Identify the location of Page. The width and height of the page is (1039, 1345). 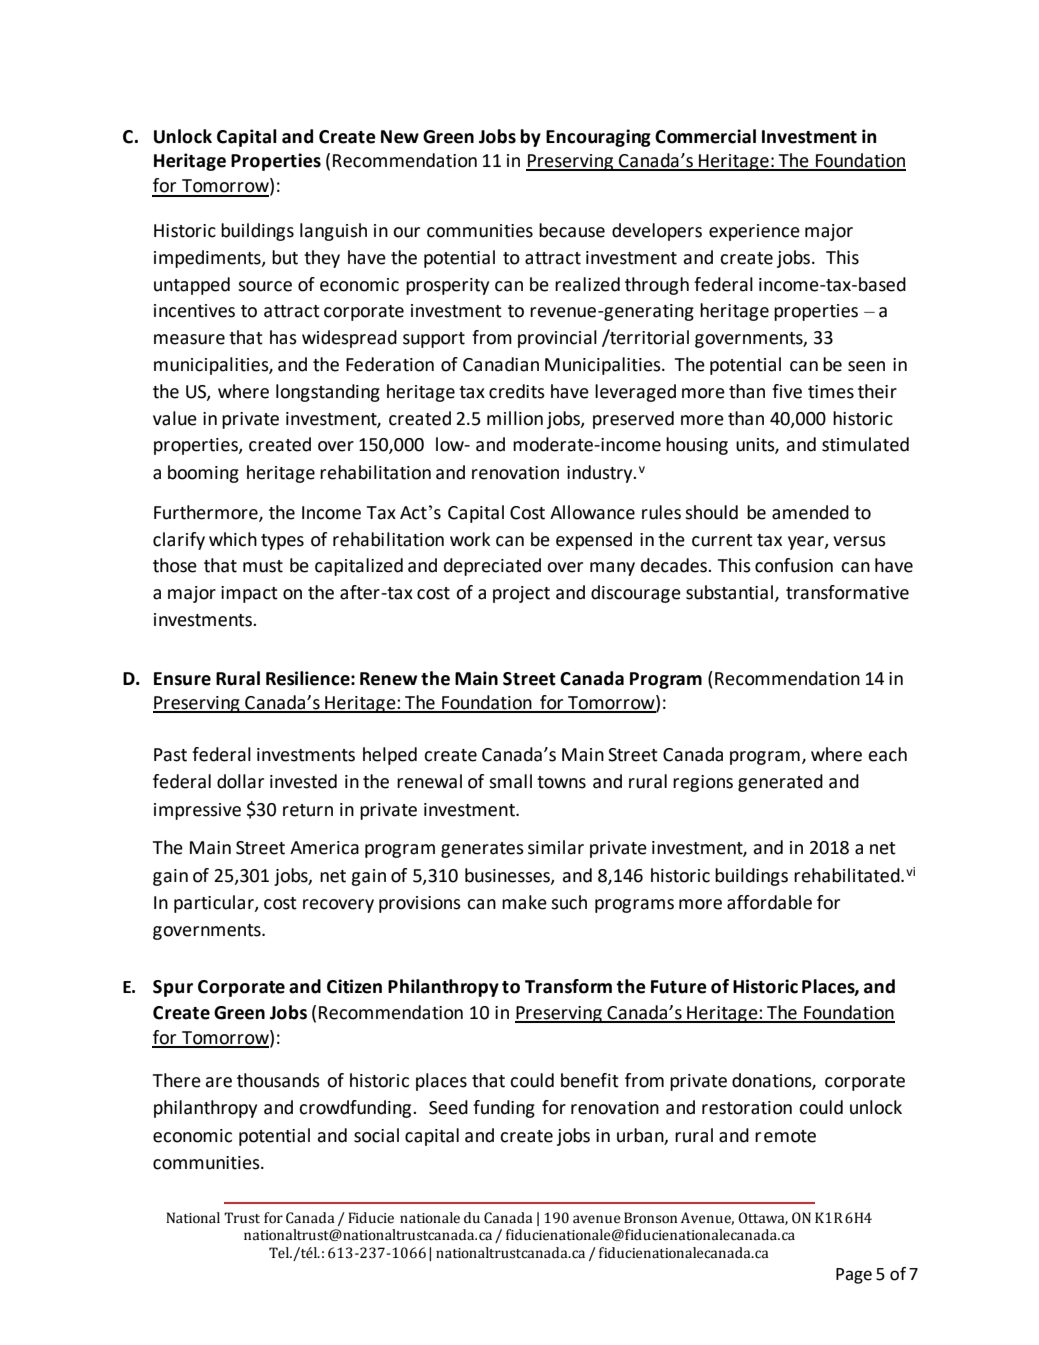
(854, 1276).
